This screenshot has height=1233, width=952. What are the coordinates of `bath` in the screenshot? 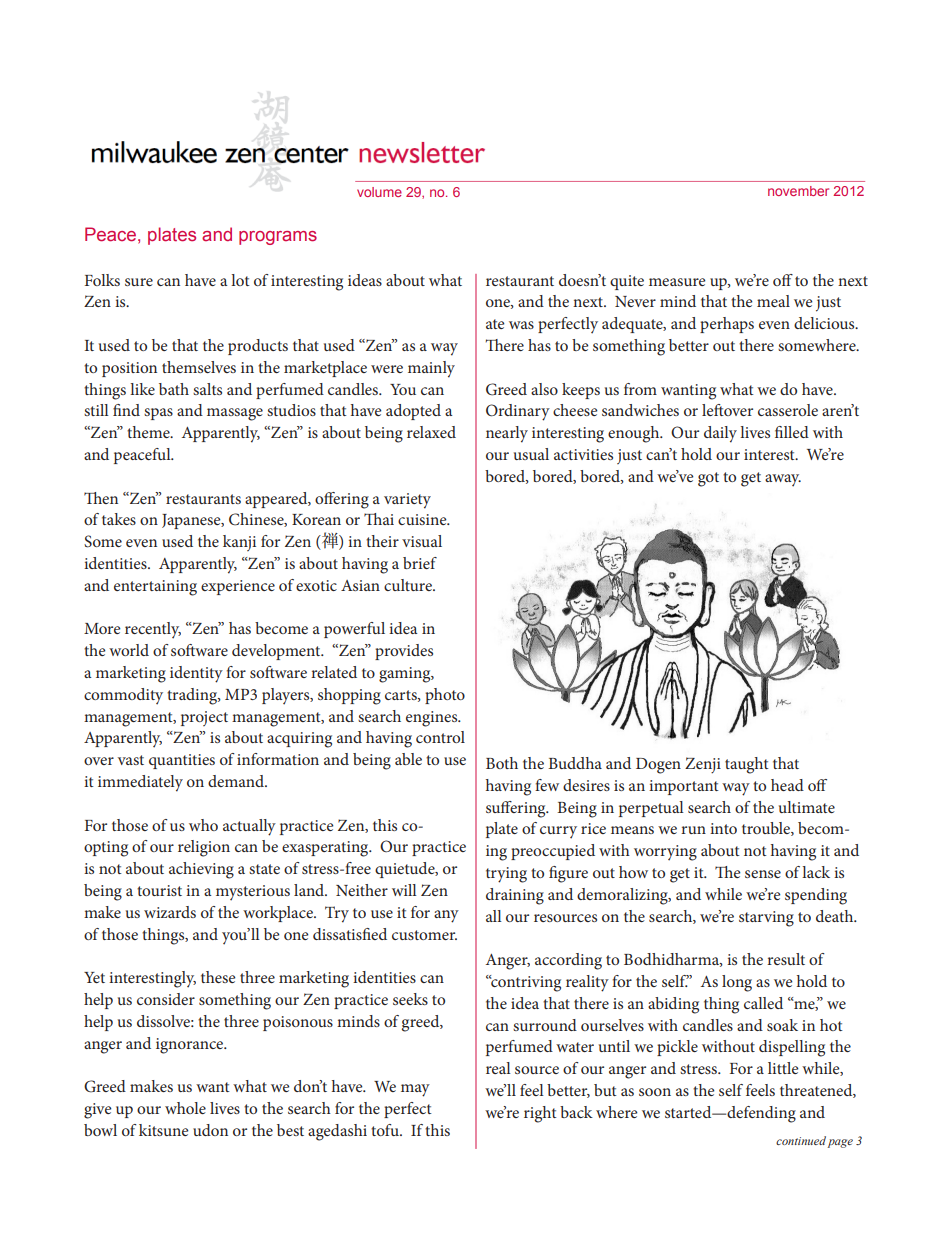 It's located at (174, 389).
